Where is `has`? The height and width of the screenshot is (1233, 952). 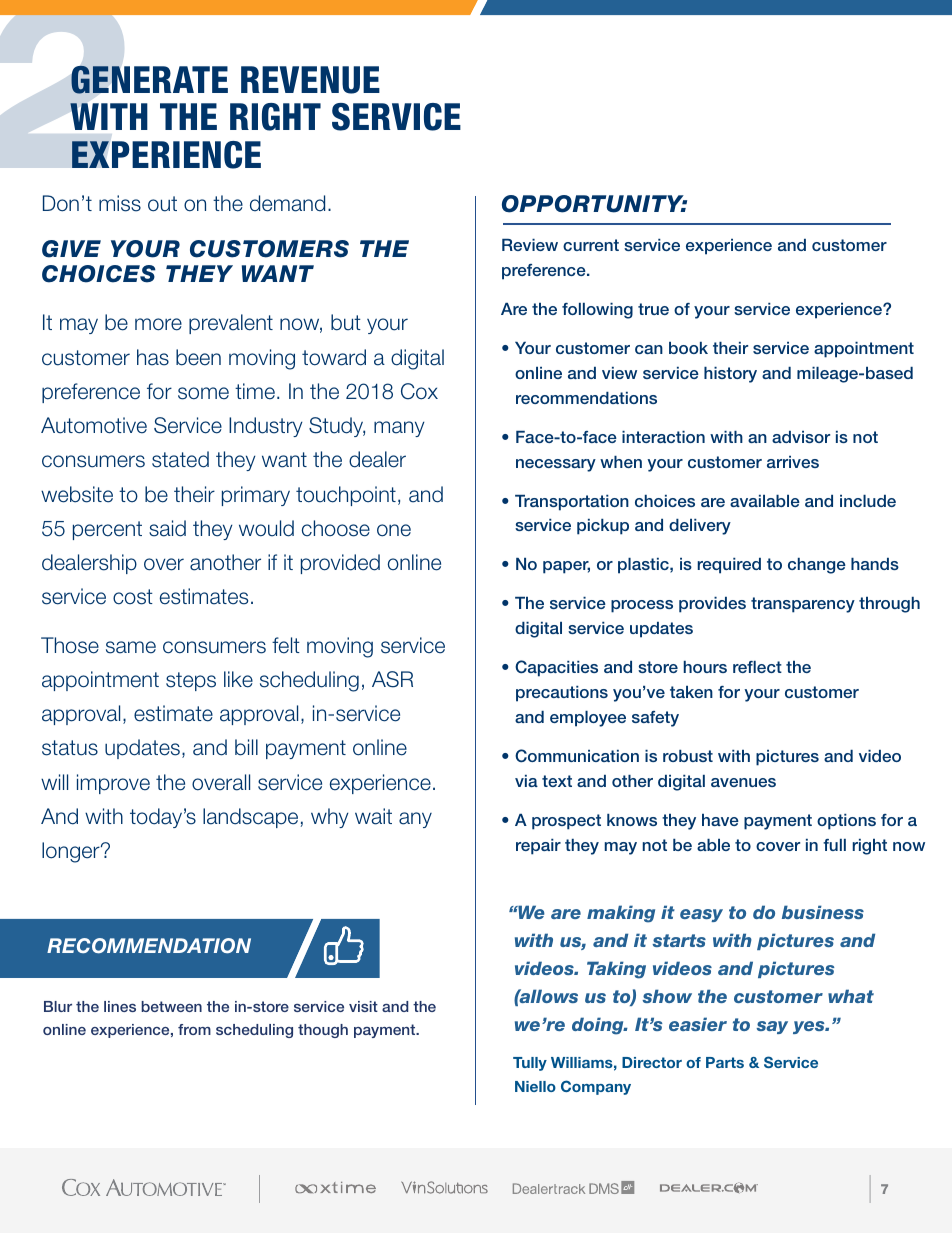 has is located at coordinates (153, 357).
